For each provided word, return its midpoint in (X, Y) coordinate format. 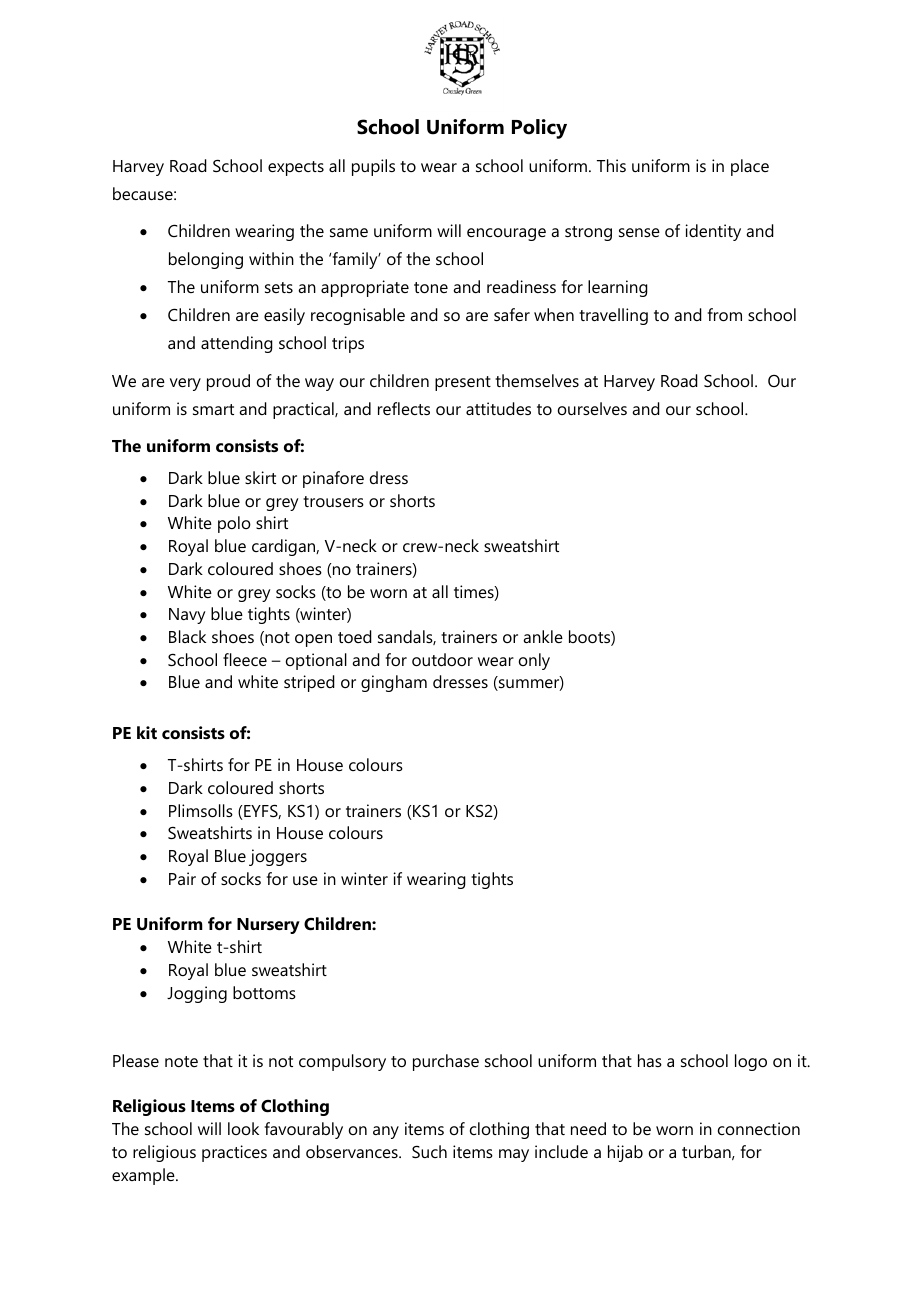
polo (234, 524)
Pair (182, 878)
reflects (404, 408)
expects (296, 168)
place (750, 167)
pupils (373, 167)
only (534, 661)
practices (234, 1153)
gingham (394, 683)
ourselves (592, 408)
